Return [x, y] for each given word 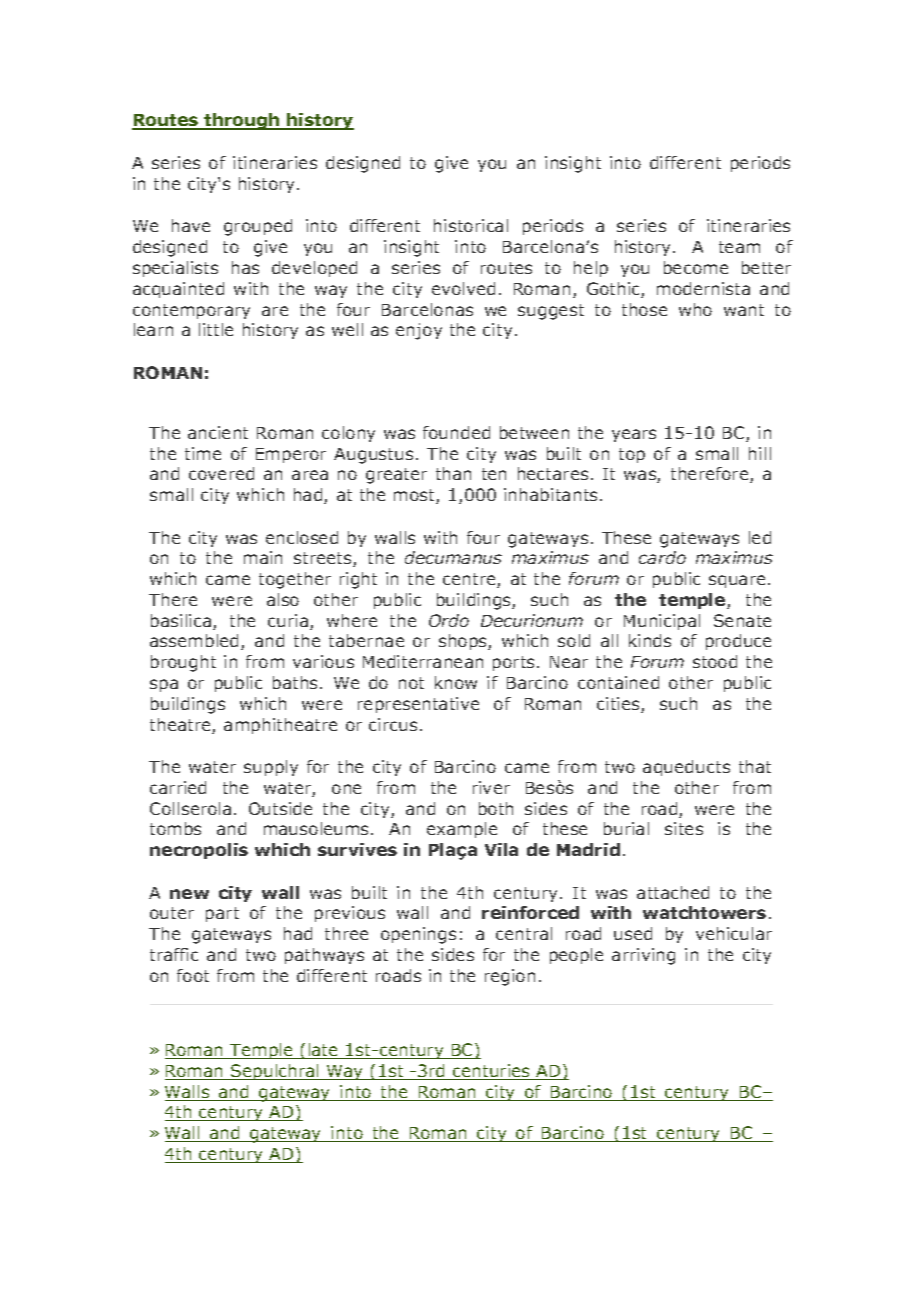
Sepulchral [275, 1072]
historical [471, 225]
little [216, 329]
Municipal [662, 622]
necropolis [199, 851]
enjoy [419, 331]
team [739, 247]
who [695, 309]
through [242, 121]
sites [684, 828]
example [462, 830]
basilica [181, 620]
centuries [492, 1072]
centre [470, 580]
